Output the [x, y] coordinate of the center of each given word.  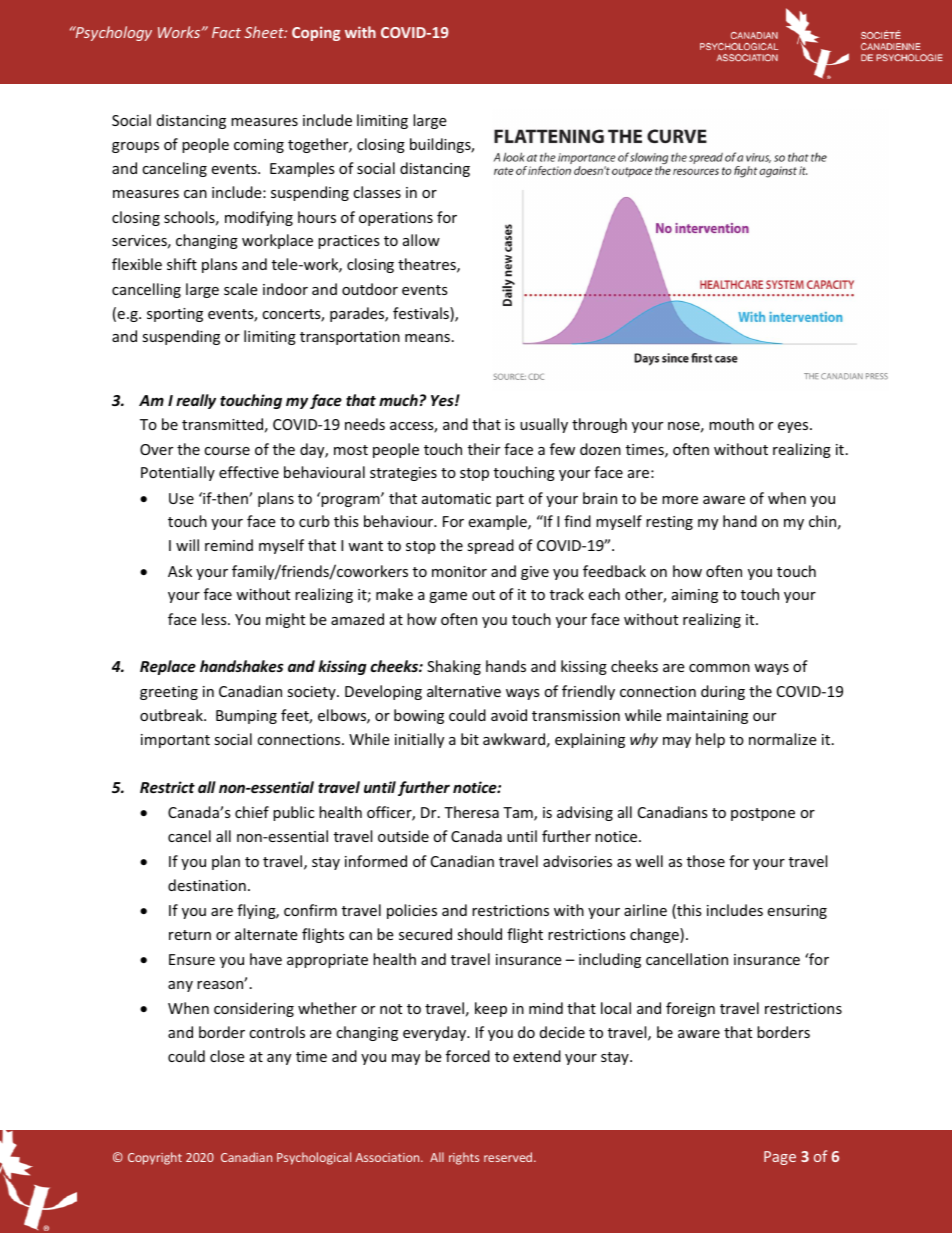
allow [421, 240]
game [448, 597]
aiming [695, 596]
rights [464, 1158]
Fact [226, 32]
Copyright [155, 1158]
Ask [180, 571]
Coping [316, 33]
